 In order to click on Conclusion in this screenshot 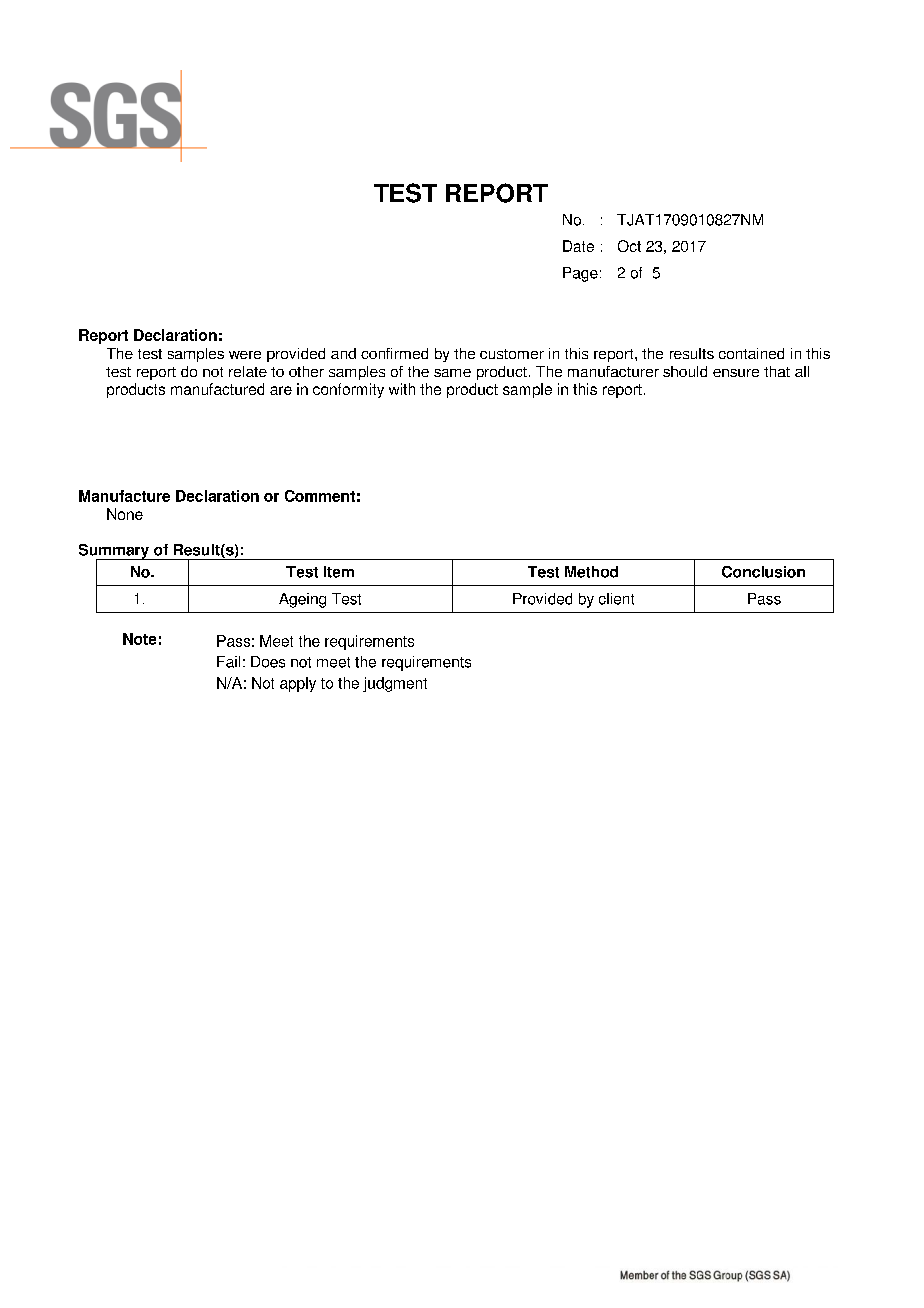, I will do `click(763, 572)`.
